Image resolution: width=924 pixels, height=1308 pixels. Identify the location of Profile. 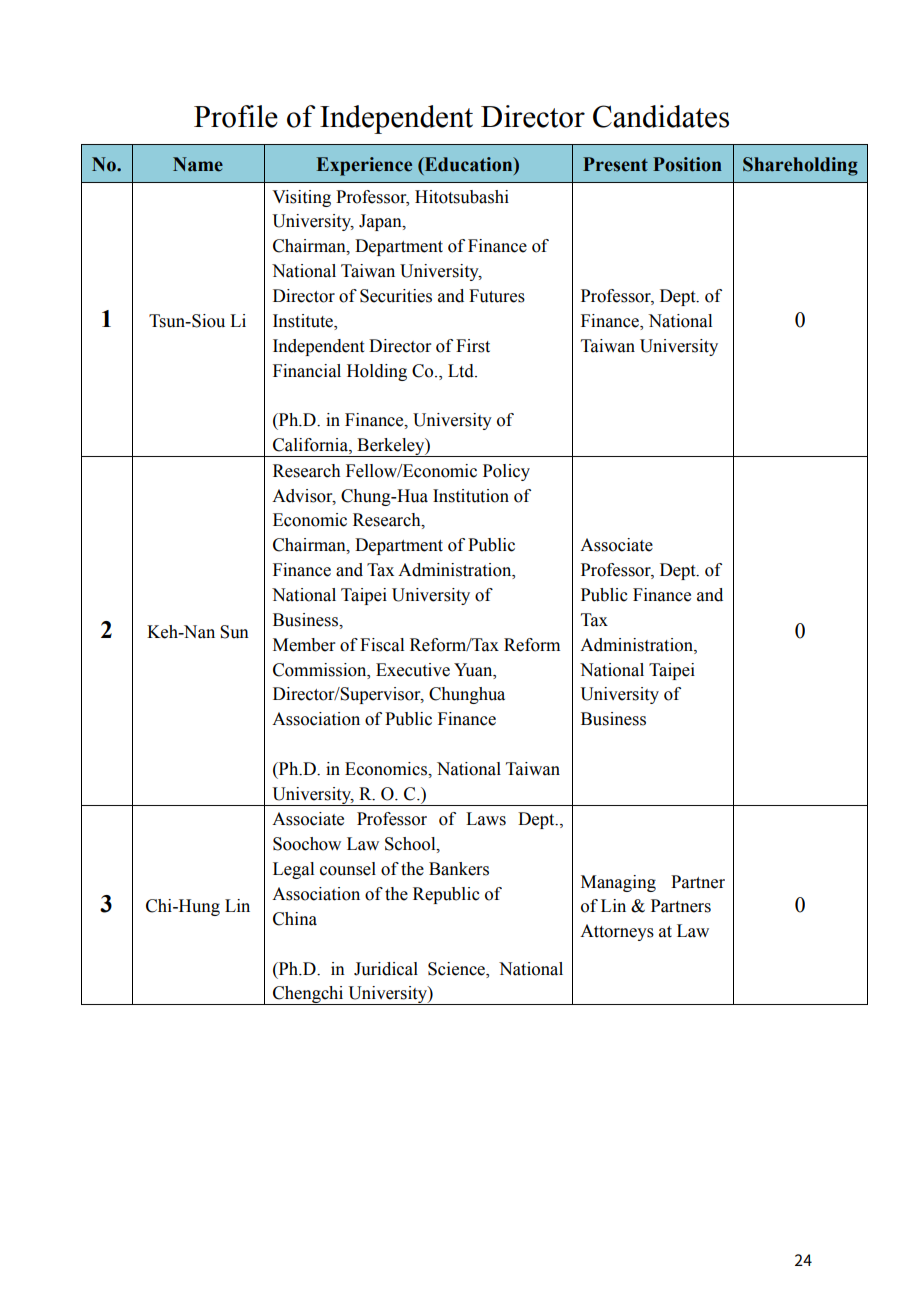
(236, 116).
